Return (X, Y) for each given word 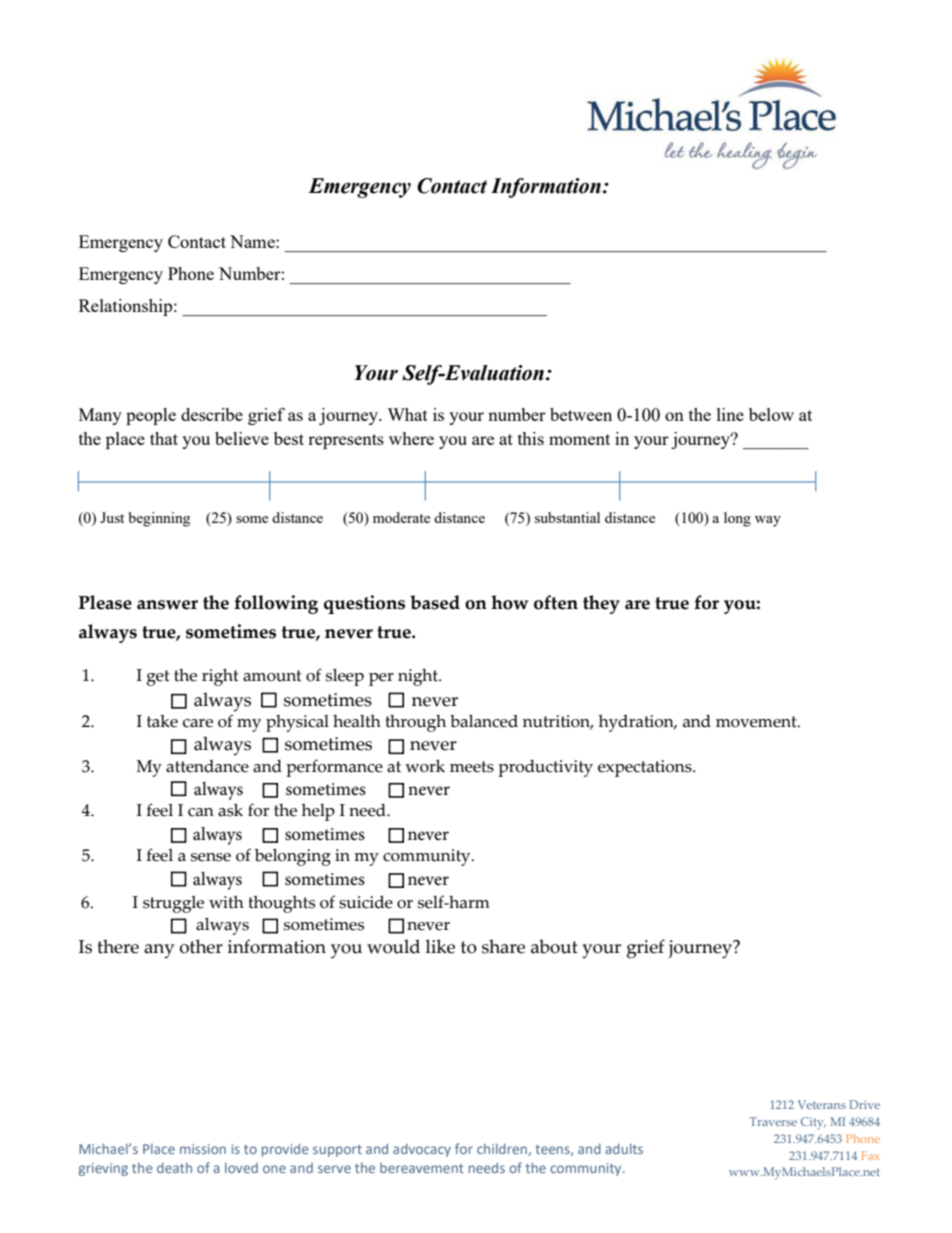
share (503, 946)
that (164, 438)
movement (757, 722)
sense (211, 857)
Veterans (822, 1104)
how (509, 602)
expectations (646, 768)
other (201, 946)
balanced (484, 721)
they (601, 604)
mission (203, 1149)
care (198, 723)
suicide (366, 902)
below (771, 414)
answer (167, 605)
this (531, 438)
